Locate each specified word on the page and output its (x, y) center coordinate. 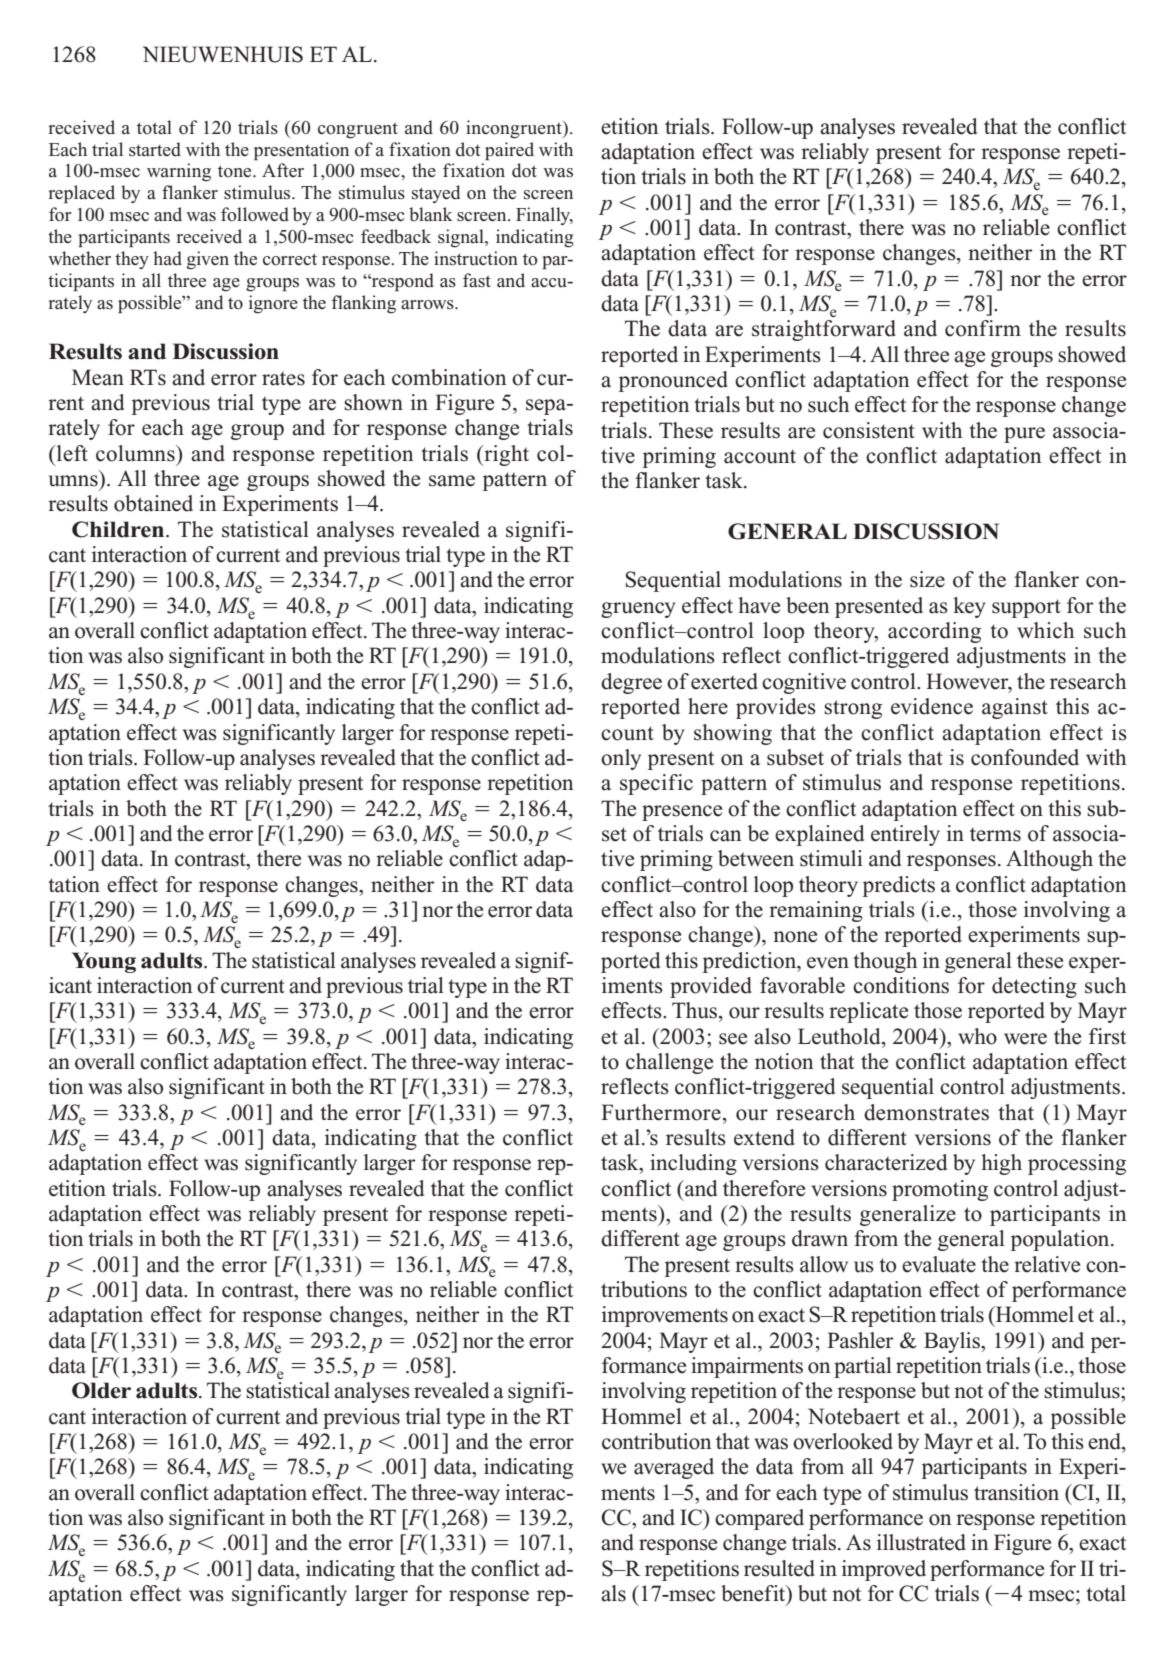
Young (104, 962)
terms (995, 834)
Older (101, 1390)
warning (179, 172)
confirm (983, 328)
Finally (544, 216)
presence (682, 813)
